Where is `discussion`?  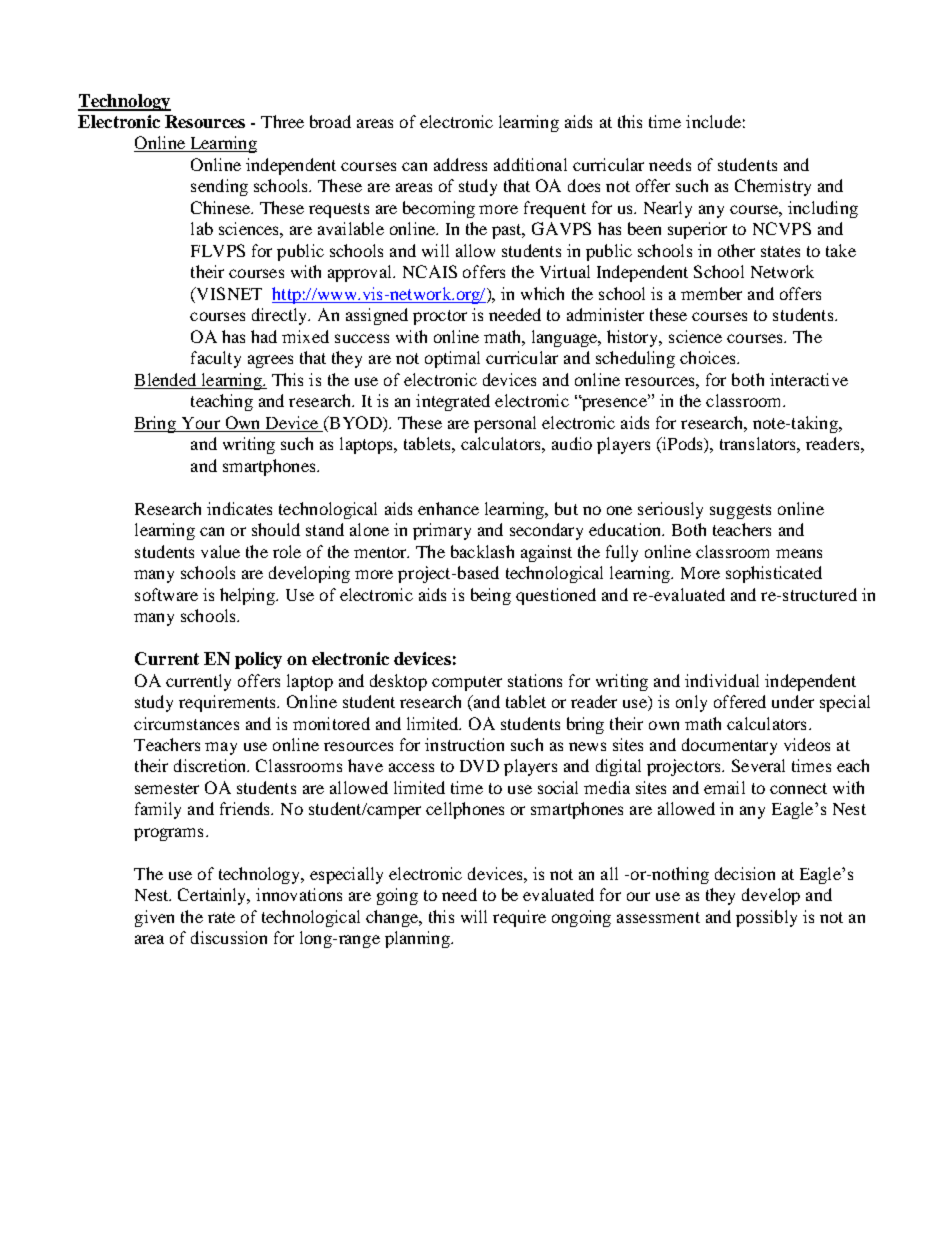
discussion is located at coordinates (229, 937).
